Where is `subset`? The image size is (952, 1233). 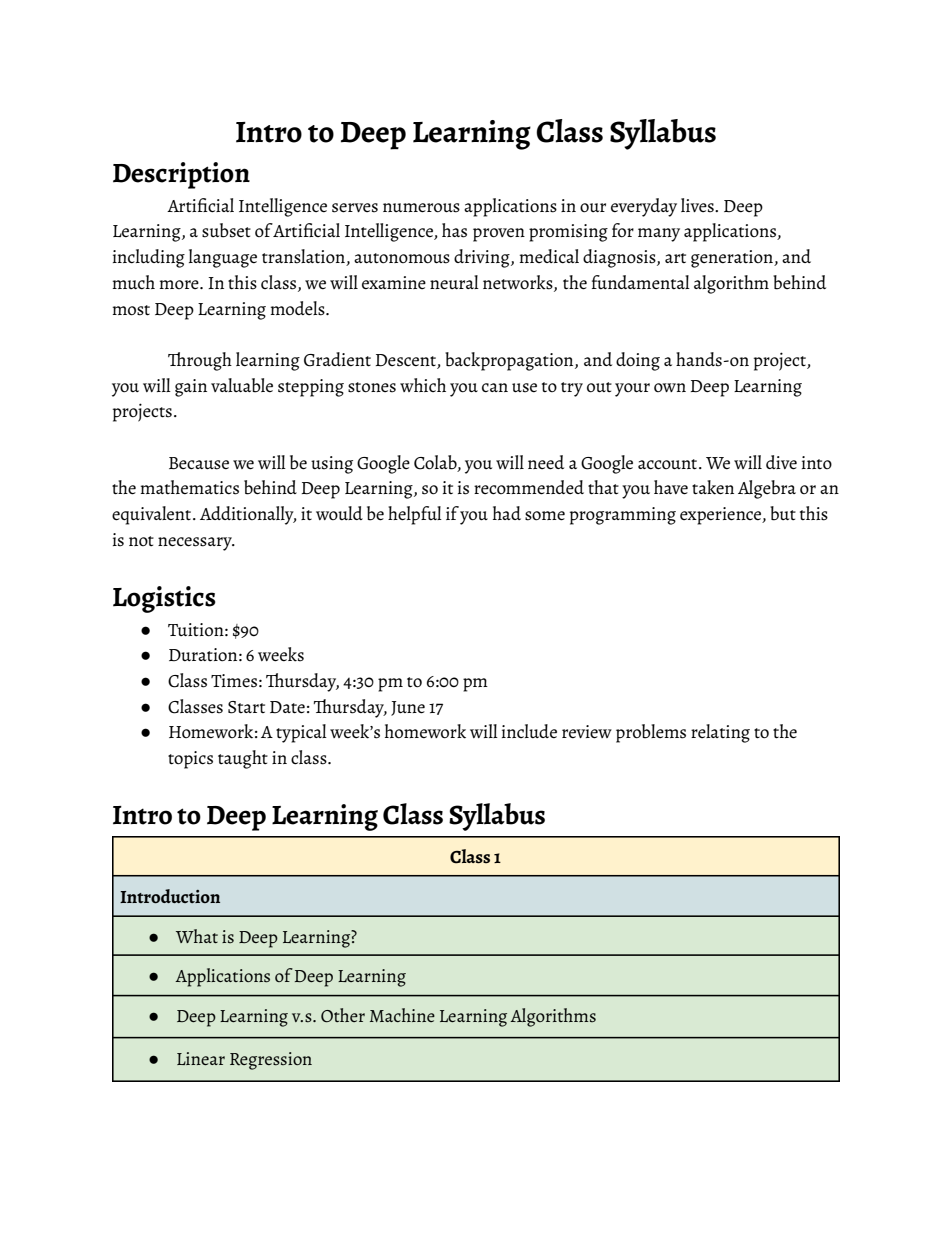
subset is located at coordinates (226, 230).
